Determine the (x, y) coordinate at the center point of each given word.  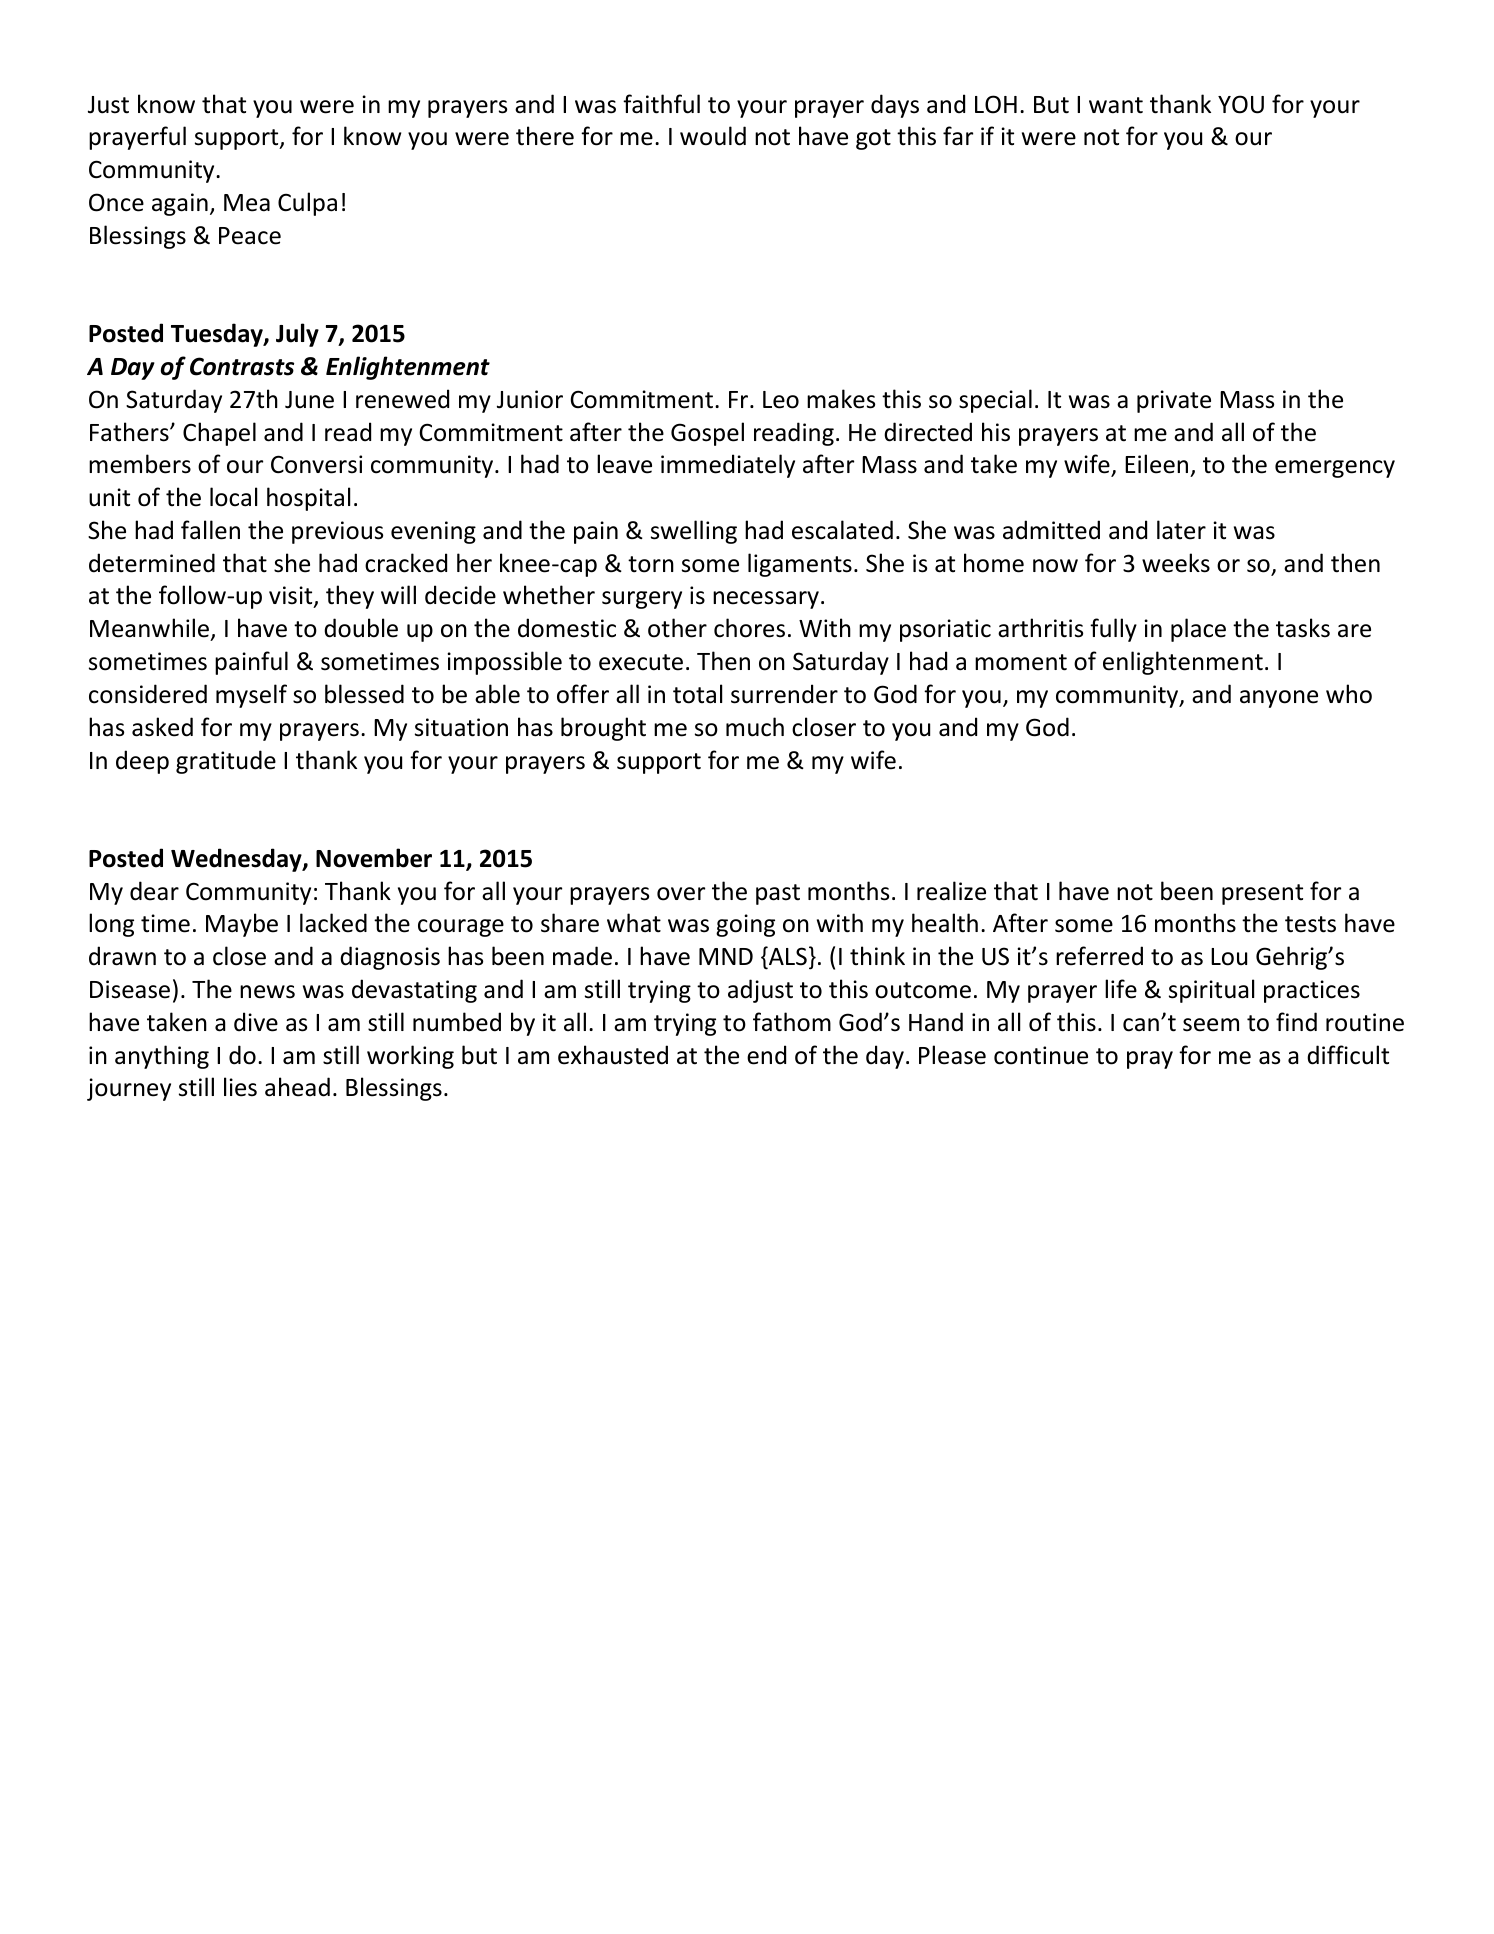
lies (240, 1087)
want (1116, 105)
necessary (766, 600)
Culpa (307, 204)
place (1198, 630)
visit (292, 597)
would (713, 136)
